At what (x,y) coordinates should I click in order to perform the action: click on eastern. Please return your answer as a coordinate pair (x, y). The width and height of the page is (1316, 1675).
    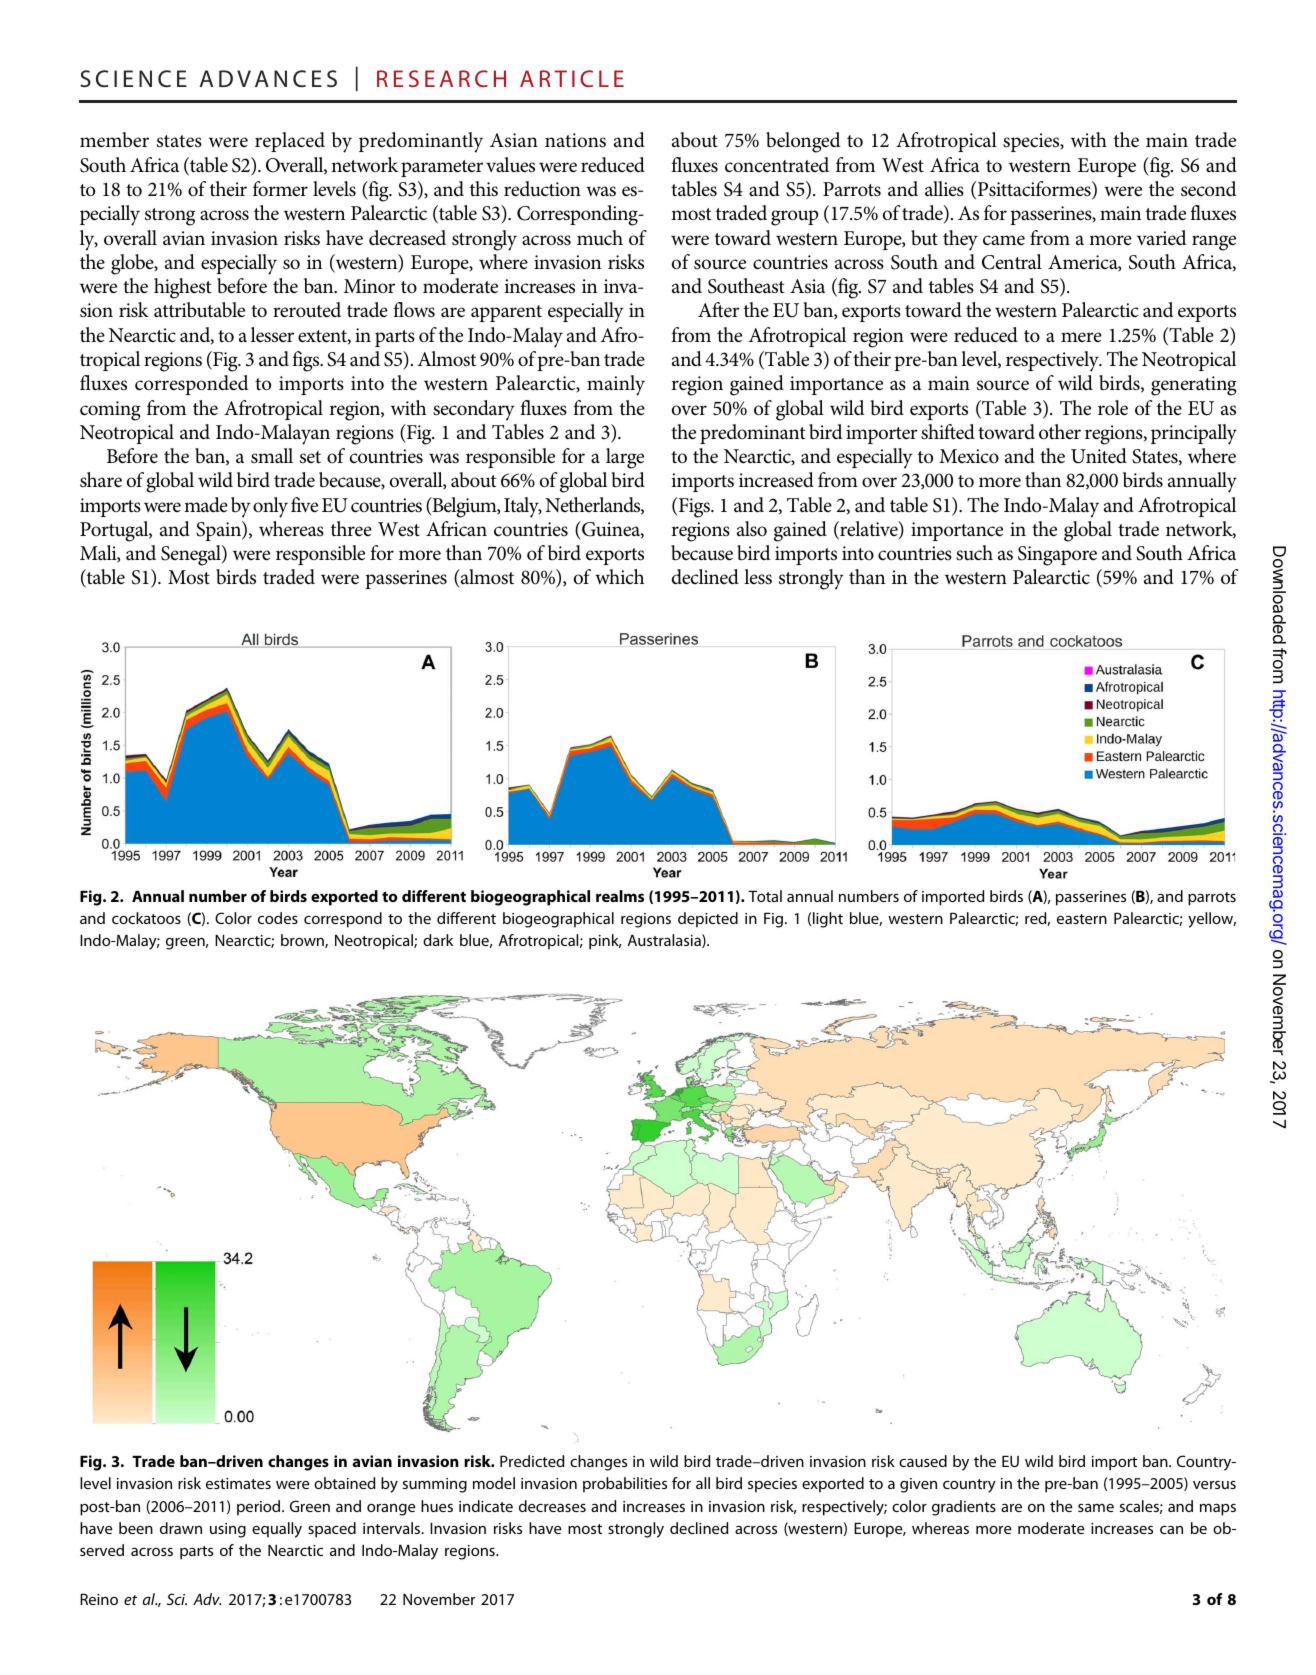
    Looking at the image, I should click on (1082, 919).
